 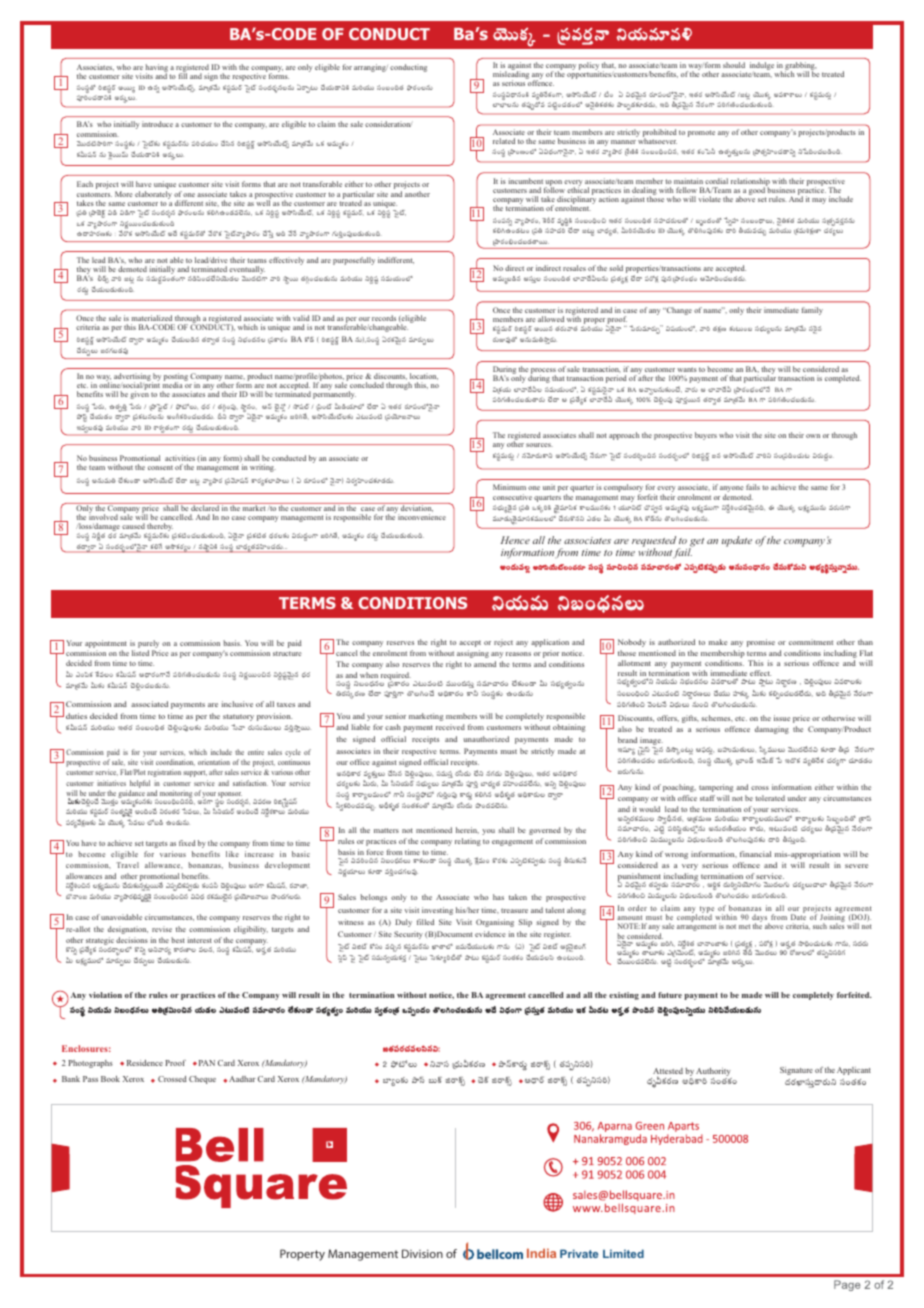 I want to click on purely, so click(x=149, y=645).
